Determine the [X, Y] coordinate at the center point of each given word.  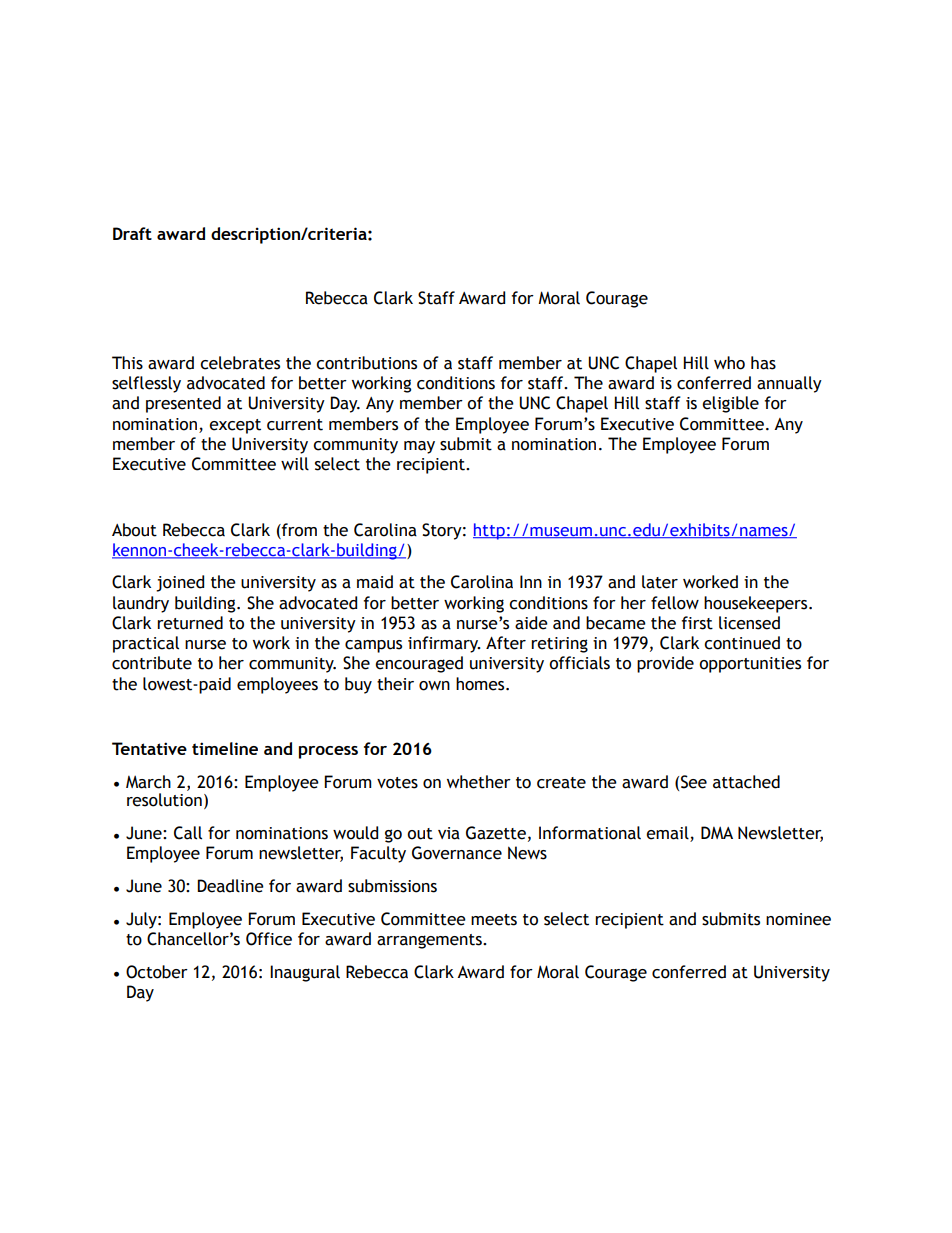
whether [479, 782]
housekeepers [757, 604]
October [157, 972]
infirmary [444, 644]
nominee [798, 919]
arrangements [430, 941]
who [729, 363]
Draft [132, 233]
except [235, 426]
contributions [366, 363]
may [419, 447]
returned [190, 623]
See [694, 782]
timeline [225, 748]
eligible [730, 404]
